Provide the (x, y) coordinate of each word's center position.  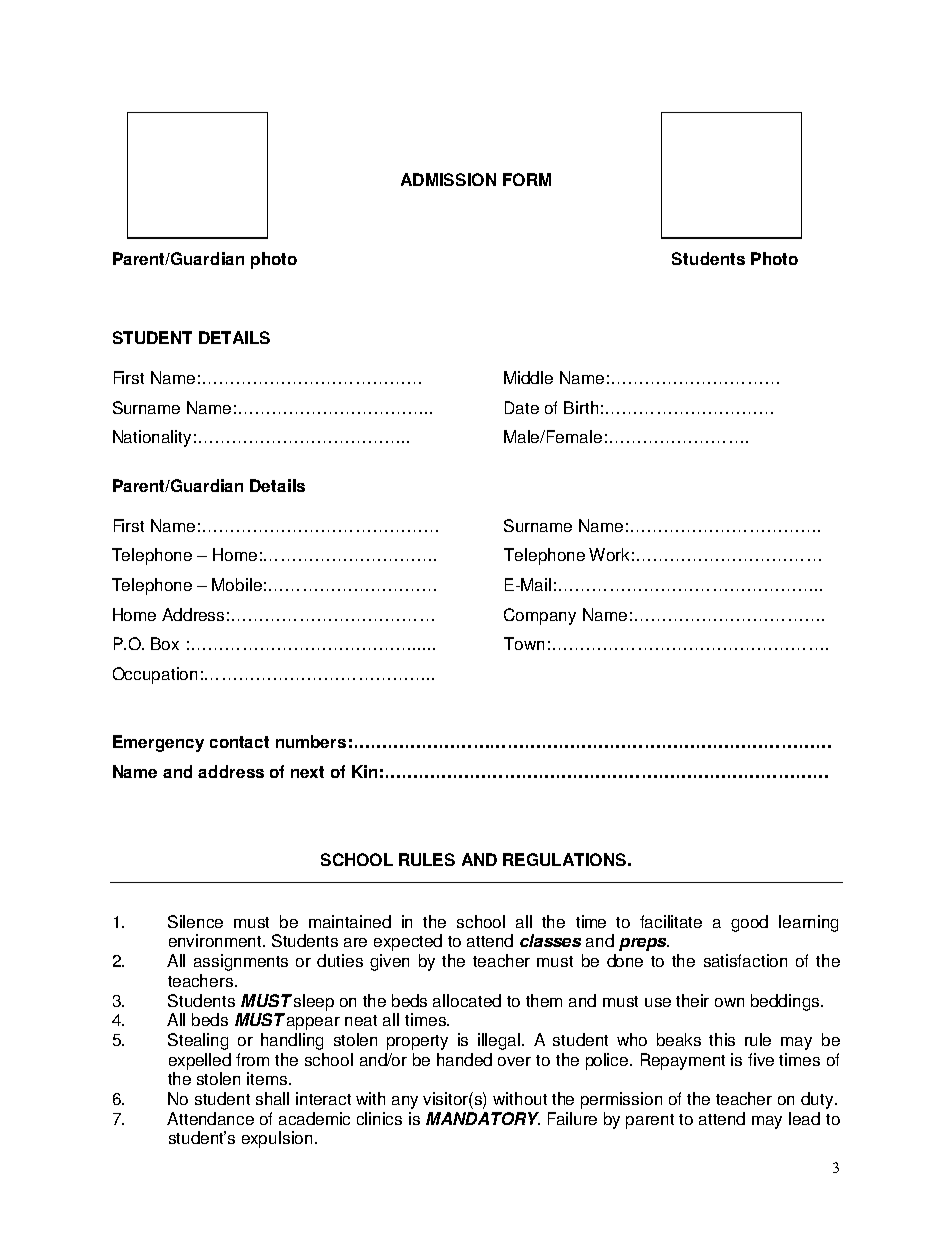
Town (524, 643)
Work (609, 554)
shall (272, 1098)
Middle (528, 377)
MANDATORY (483, 1118)
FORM (527, 179)
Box (165, 643)
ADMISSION (448, 179)
